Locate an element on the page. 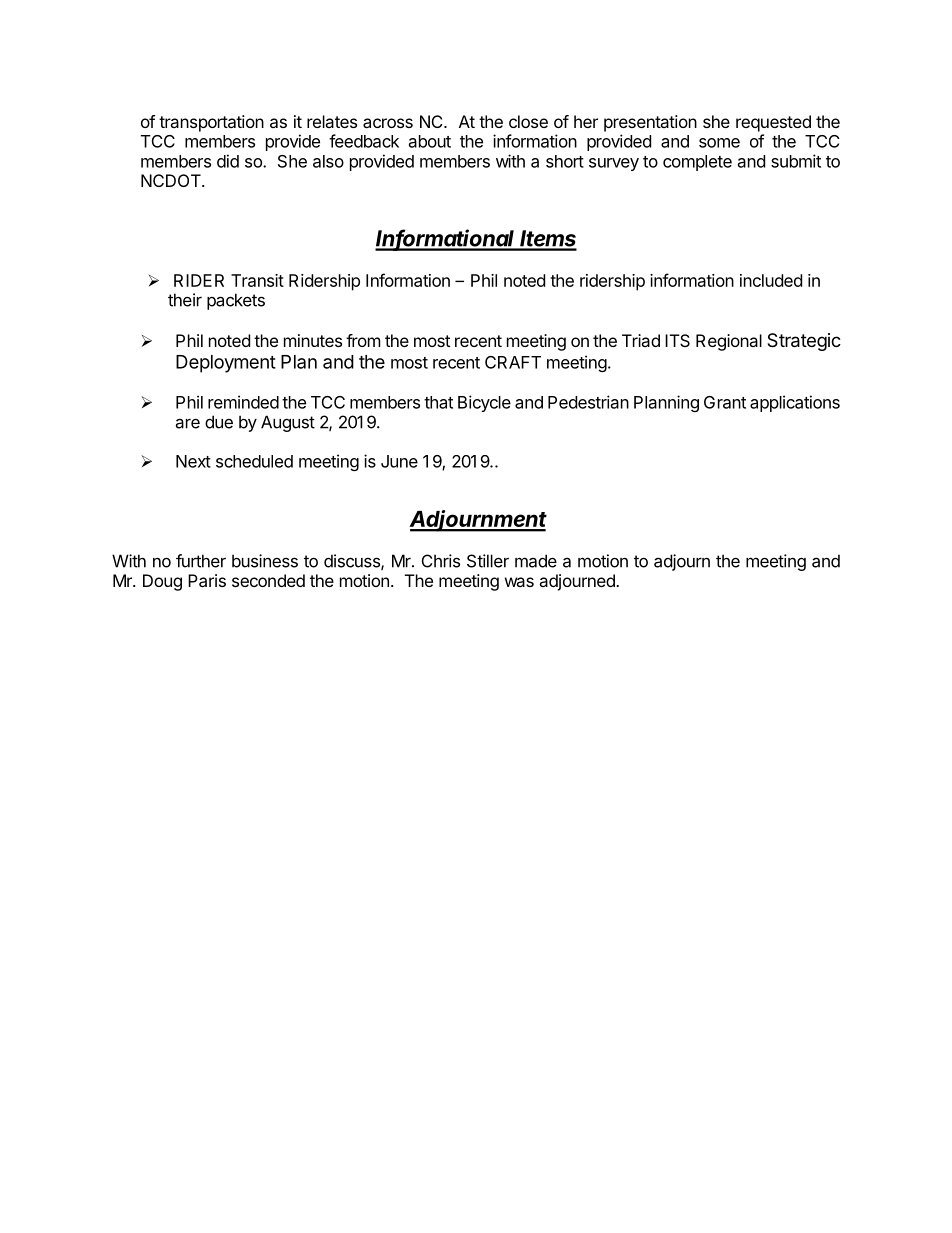 Image resolution: width=952 pixels, height=1233 pixels. about is located at coordinates (430, 141).
